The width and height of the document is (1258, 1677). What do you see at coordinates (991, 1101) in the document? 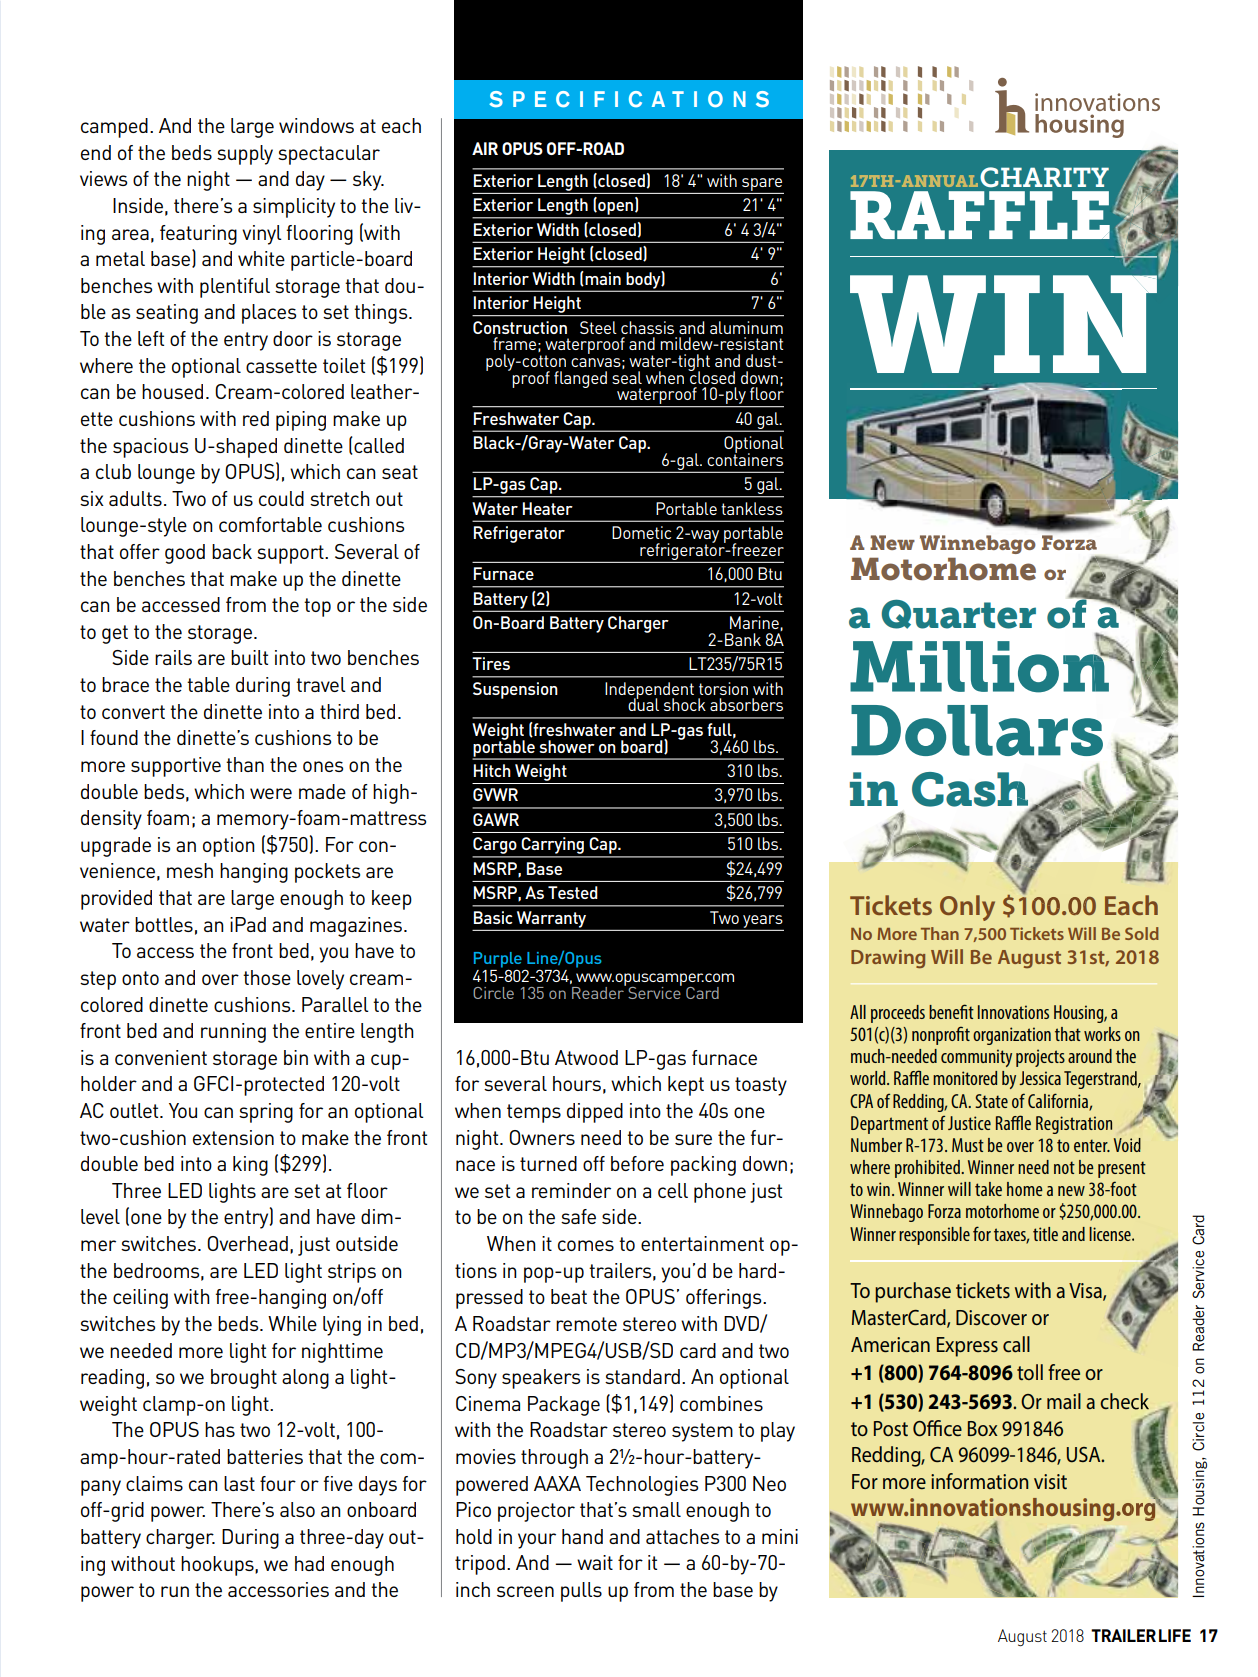
I see `State` at bounding box center [991, 1101].
